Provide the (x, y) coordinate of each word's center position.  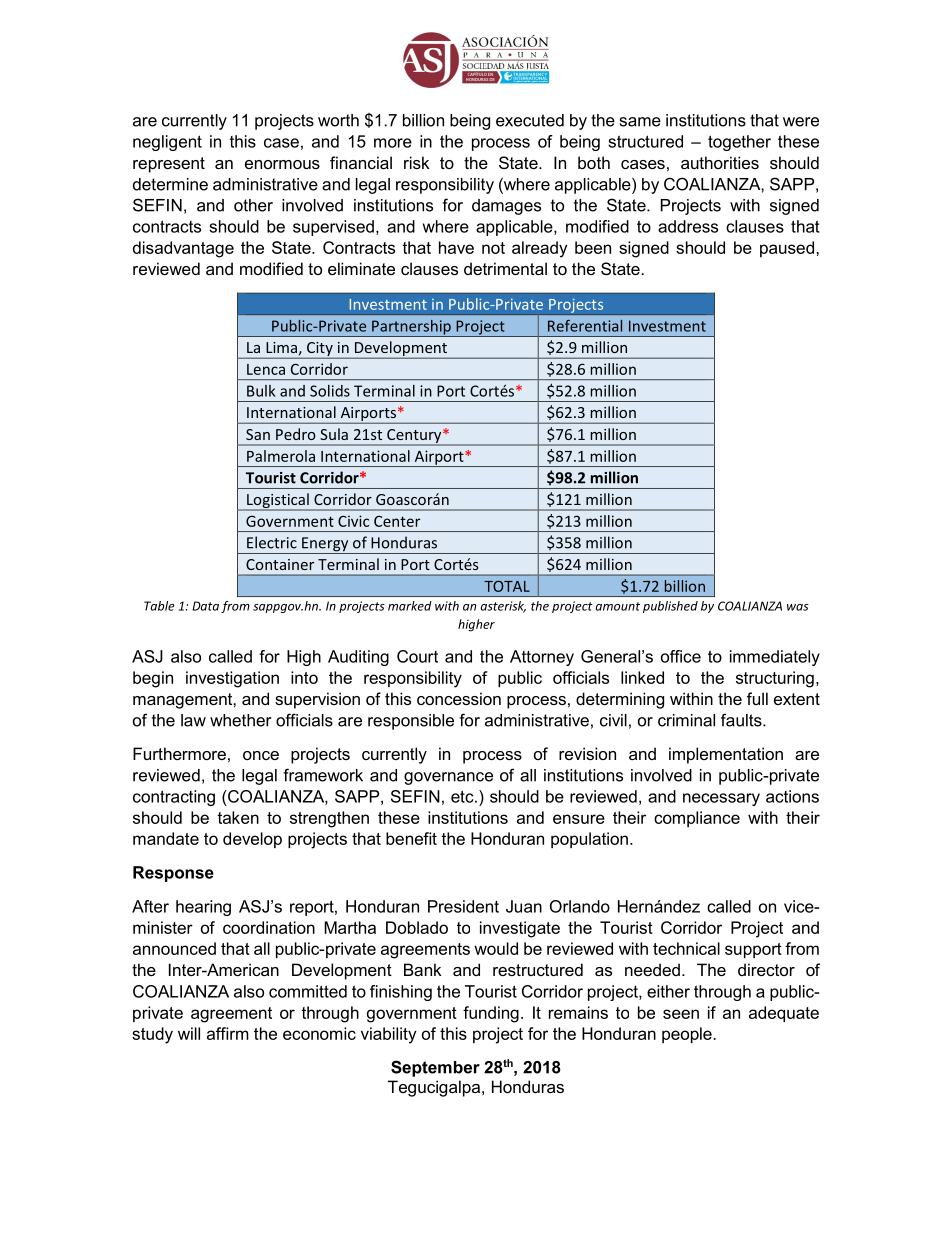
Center (397, 521)
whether (240, 720)
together (739, 143)
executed (530, 120)
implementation (726, 755)
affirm (228, 1033)
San (258, 434)
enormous (282, 164)
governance (448, 778)
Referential (585, 326)
